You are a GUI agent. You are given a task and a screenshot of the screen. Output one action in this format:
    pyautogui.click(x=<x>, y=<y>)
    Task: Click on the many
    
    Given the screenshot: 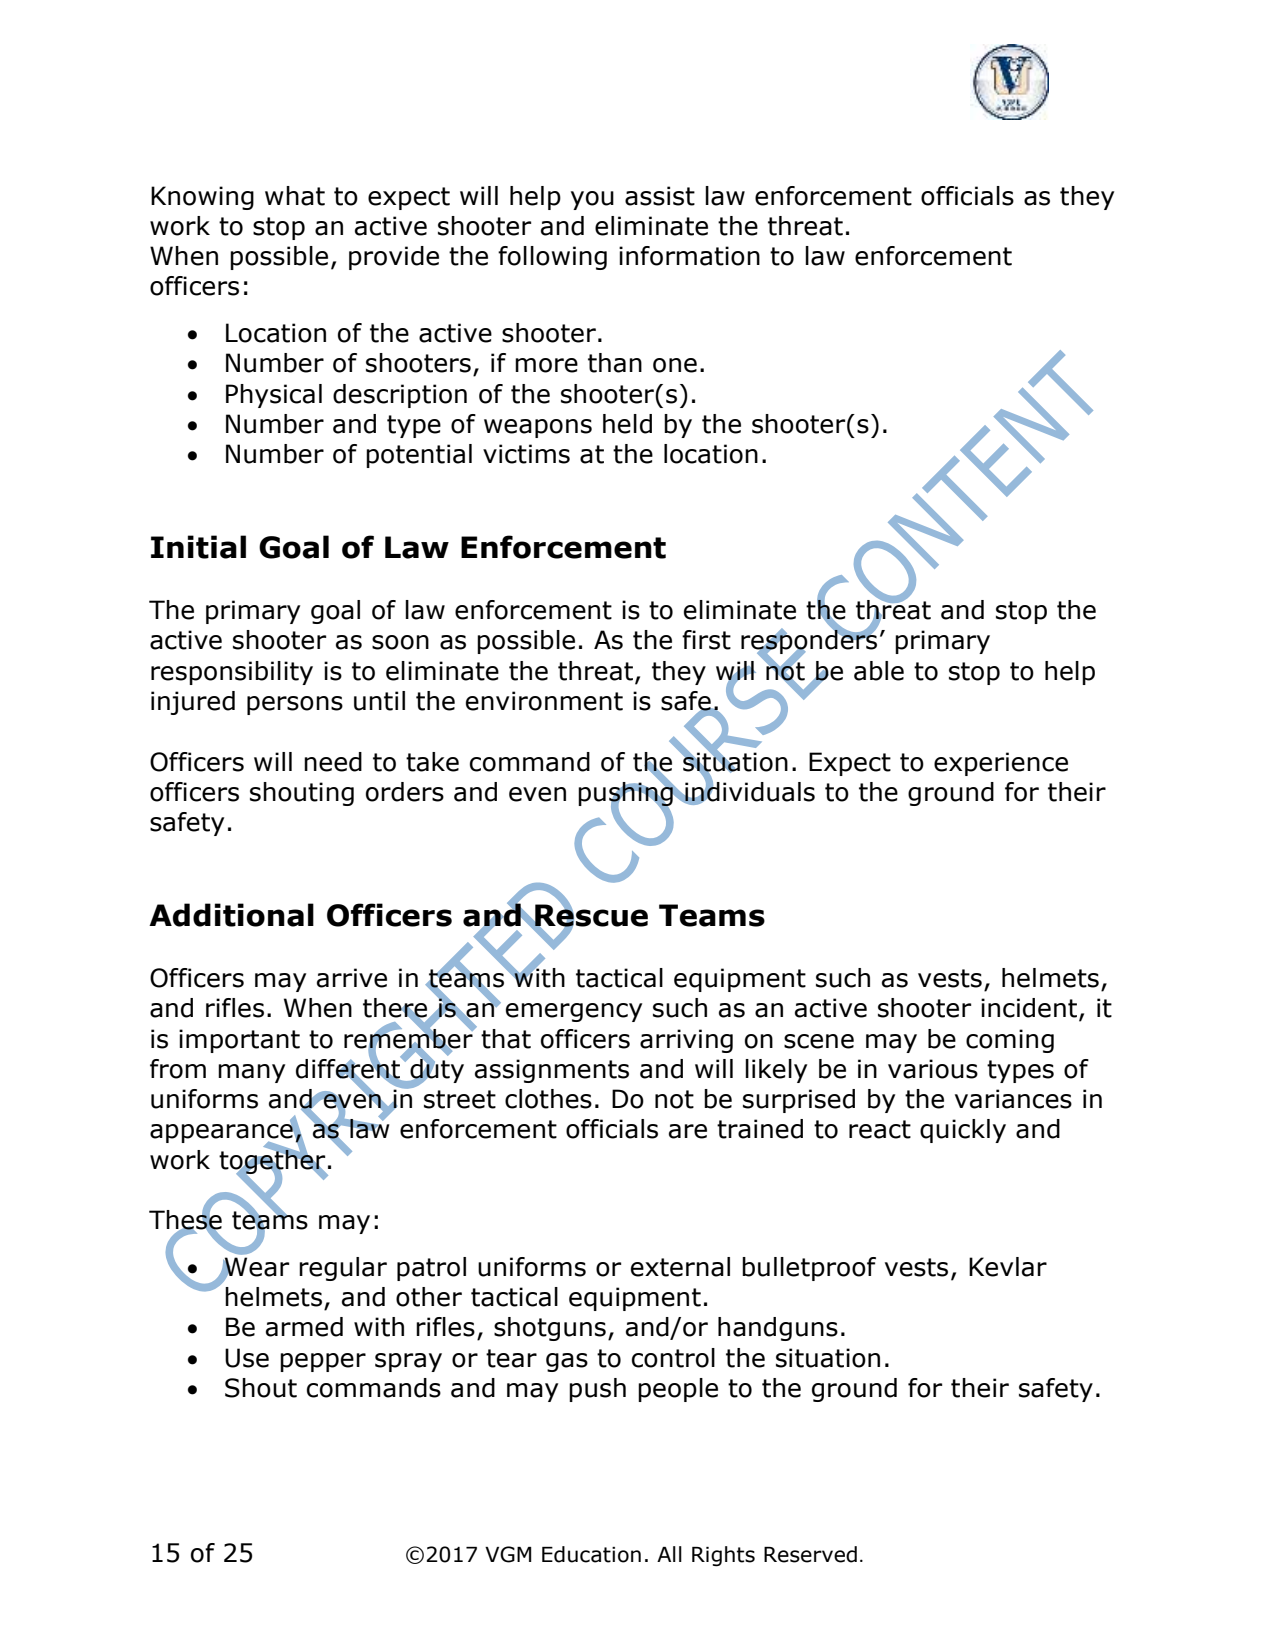 What is the action you would take?
    pyautogui.click(x=251, y=1073)
